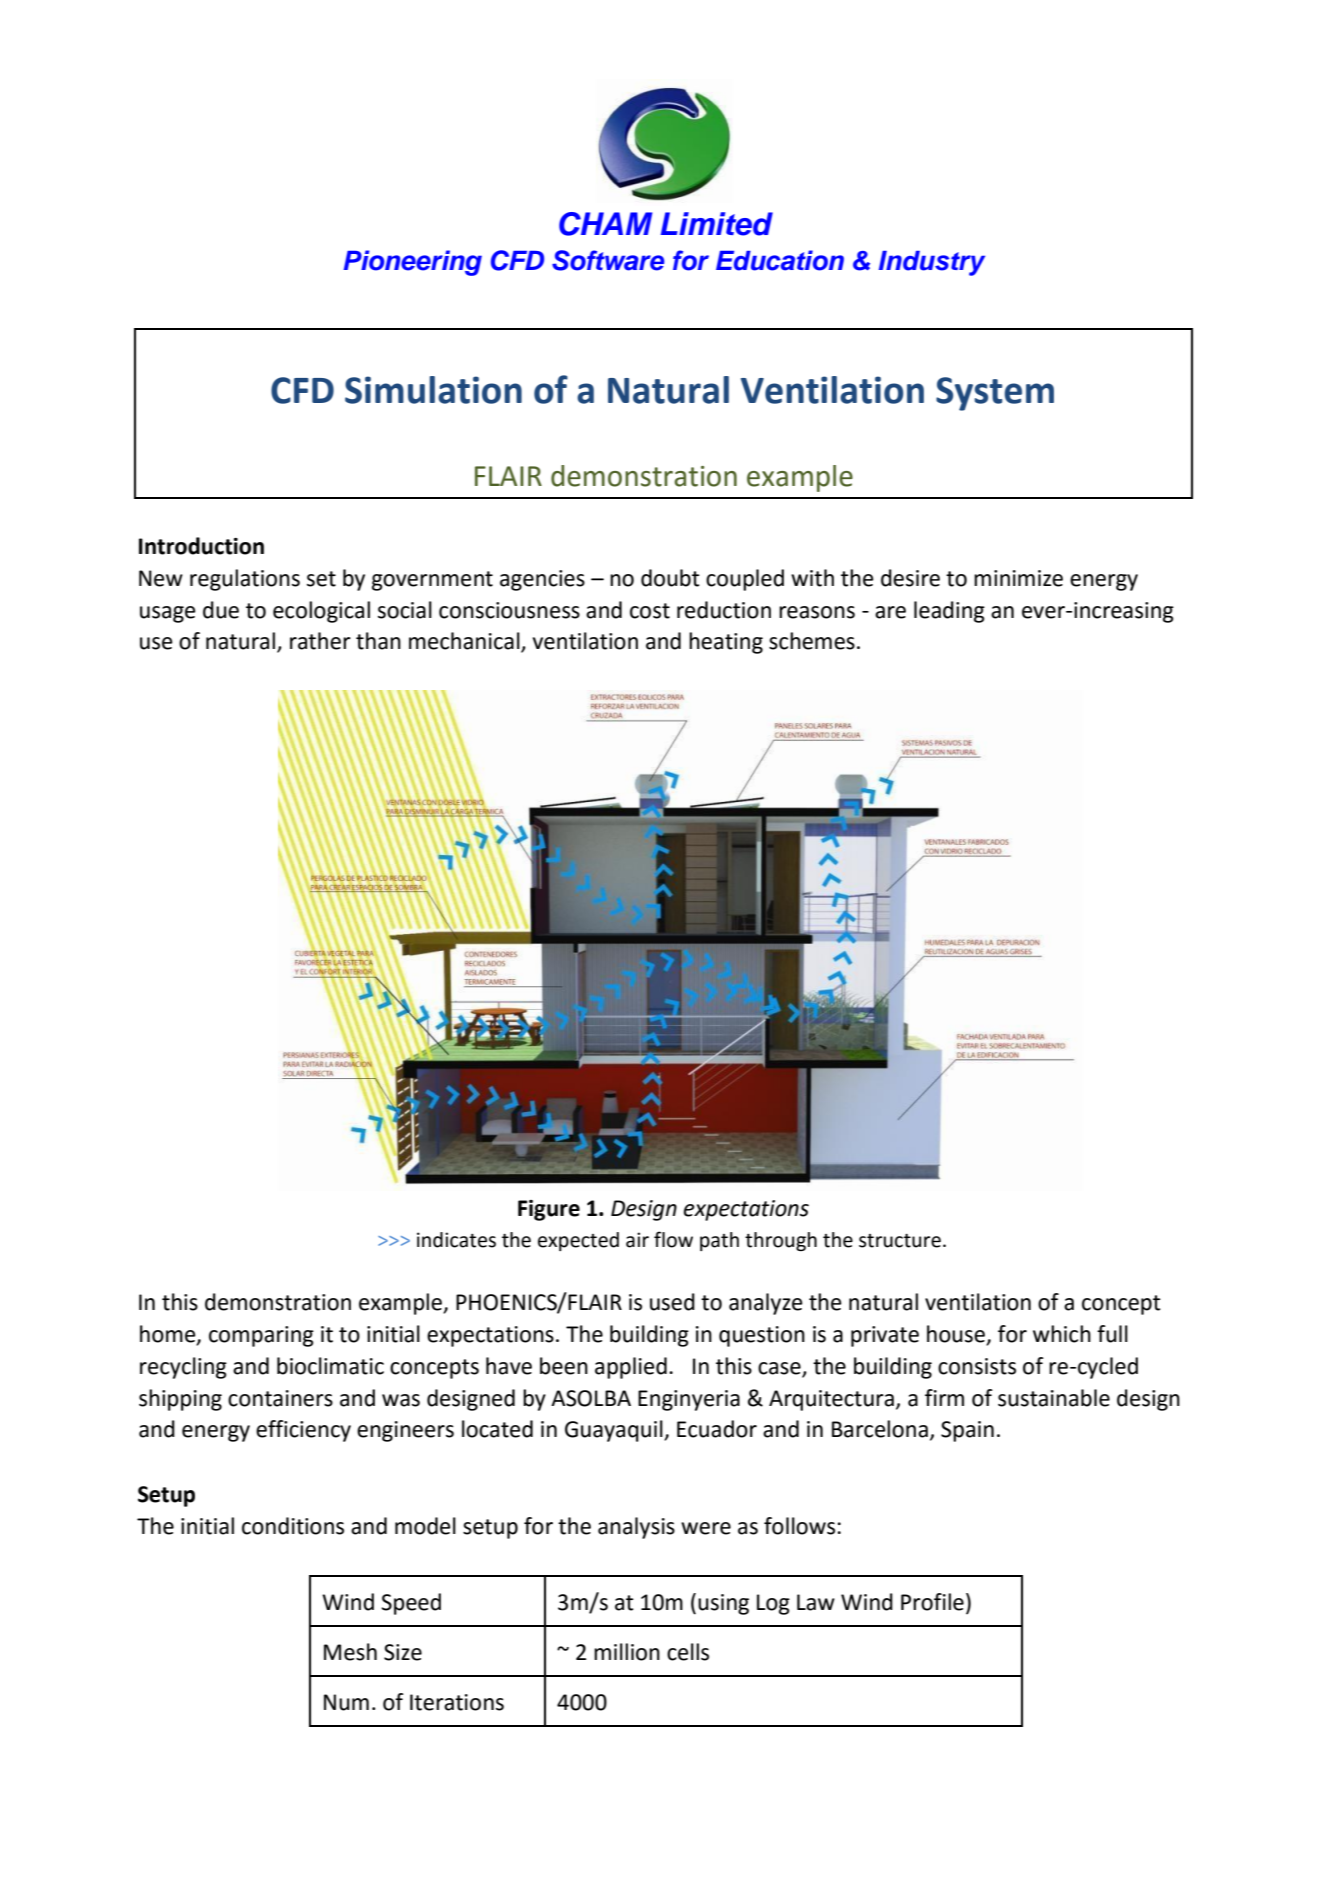  What do you see at coordinates (608, 260) in the screenshot?
I see `Software` at bounding box center [608, 260].
